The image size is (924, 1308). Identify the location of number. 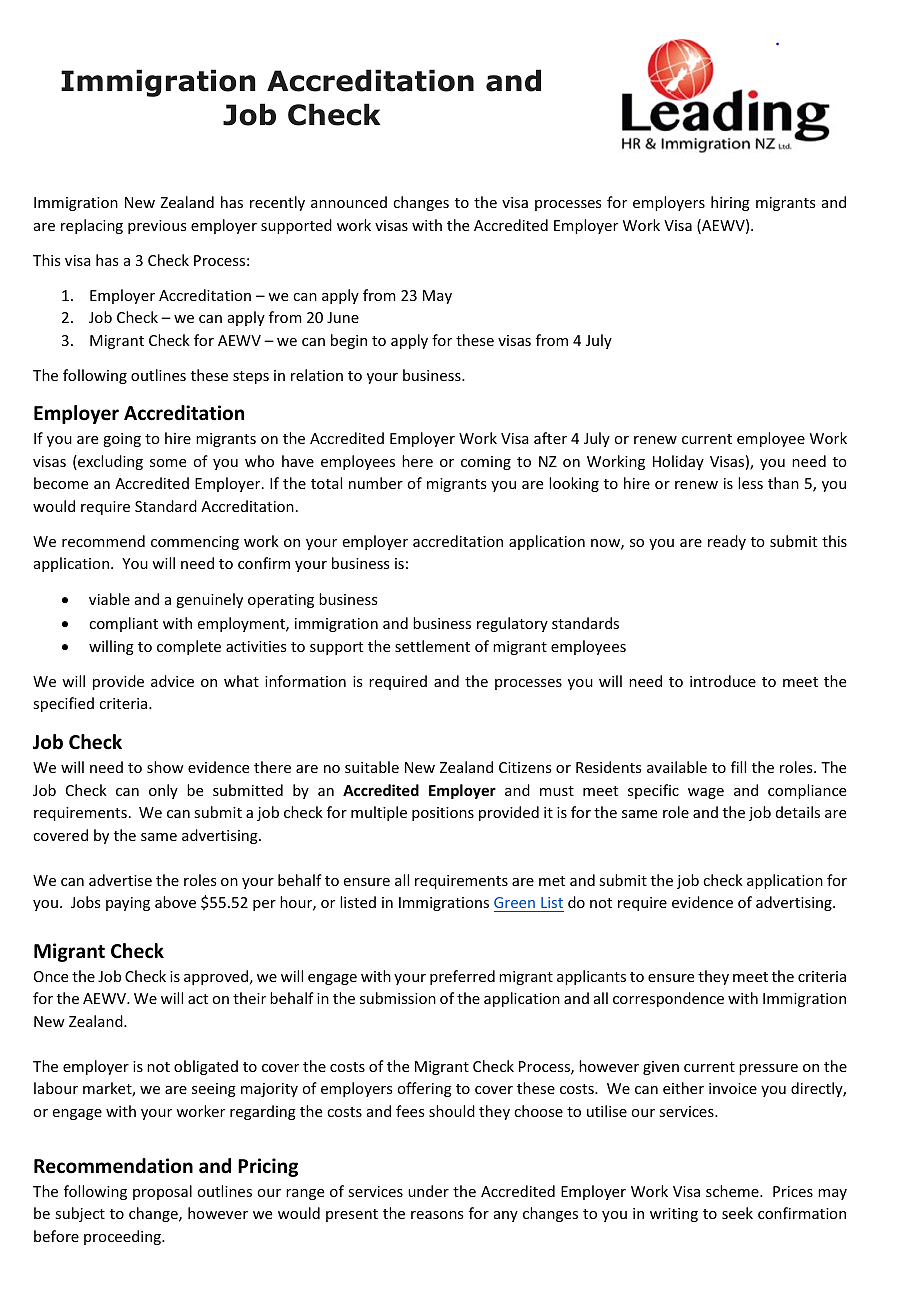
(376, 483).
